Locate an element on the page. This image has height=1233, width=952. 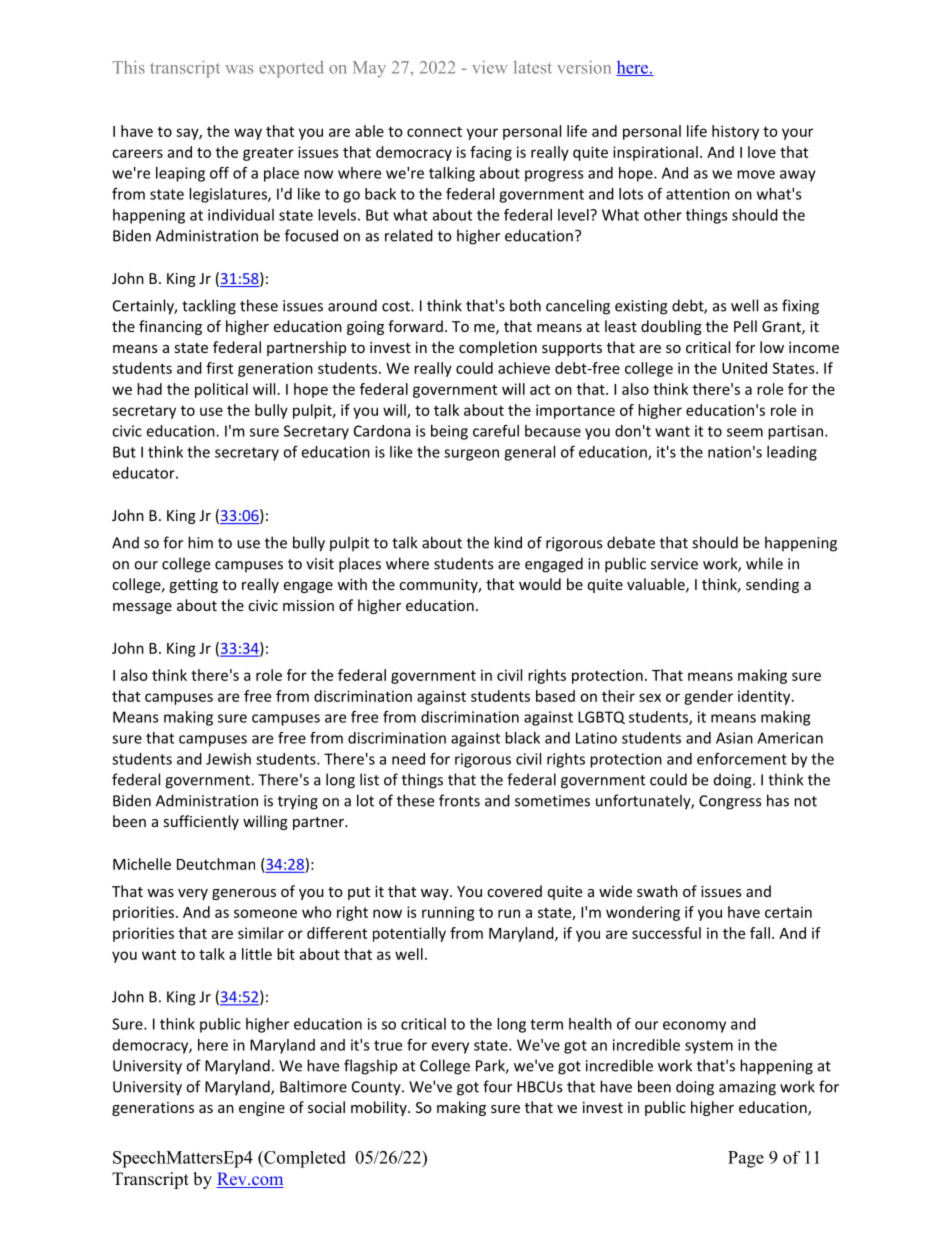
first is located at coordinates (219, 368).
